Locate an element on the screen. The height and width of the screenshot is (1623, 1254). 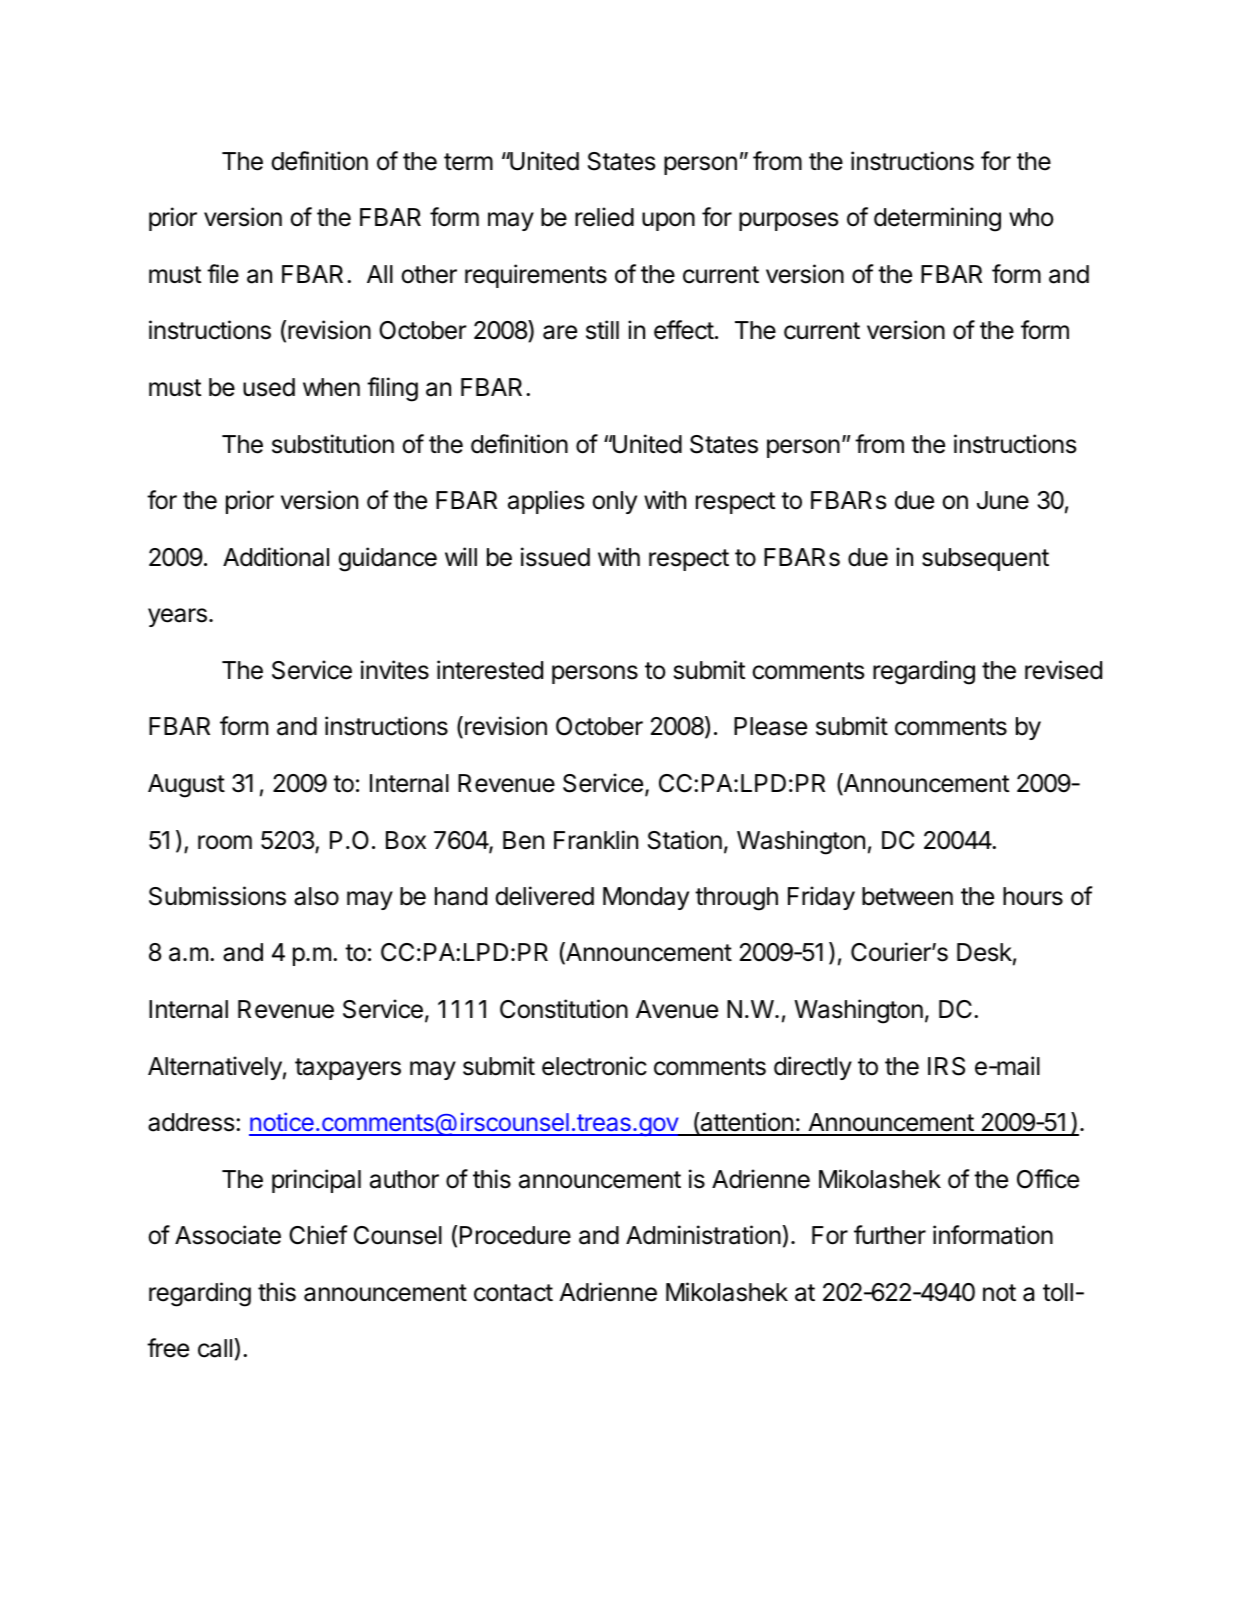
Chief is located at coordinates (318, 1235).
